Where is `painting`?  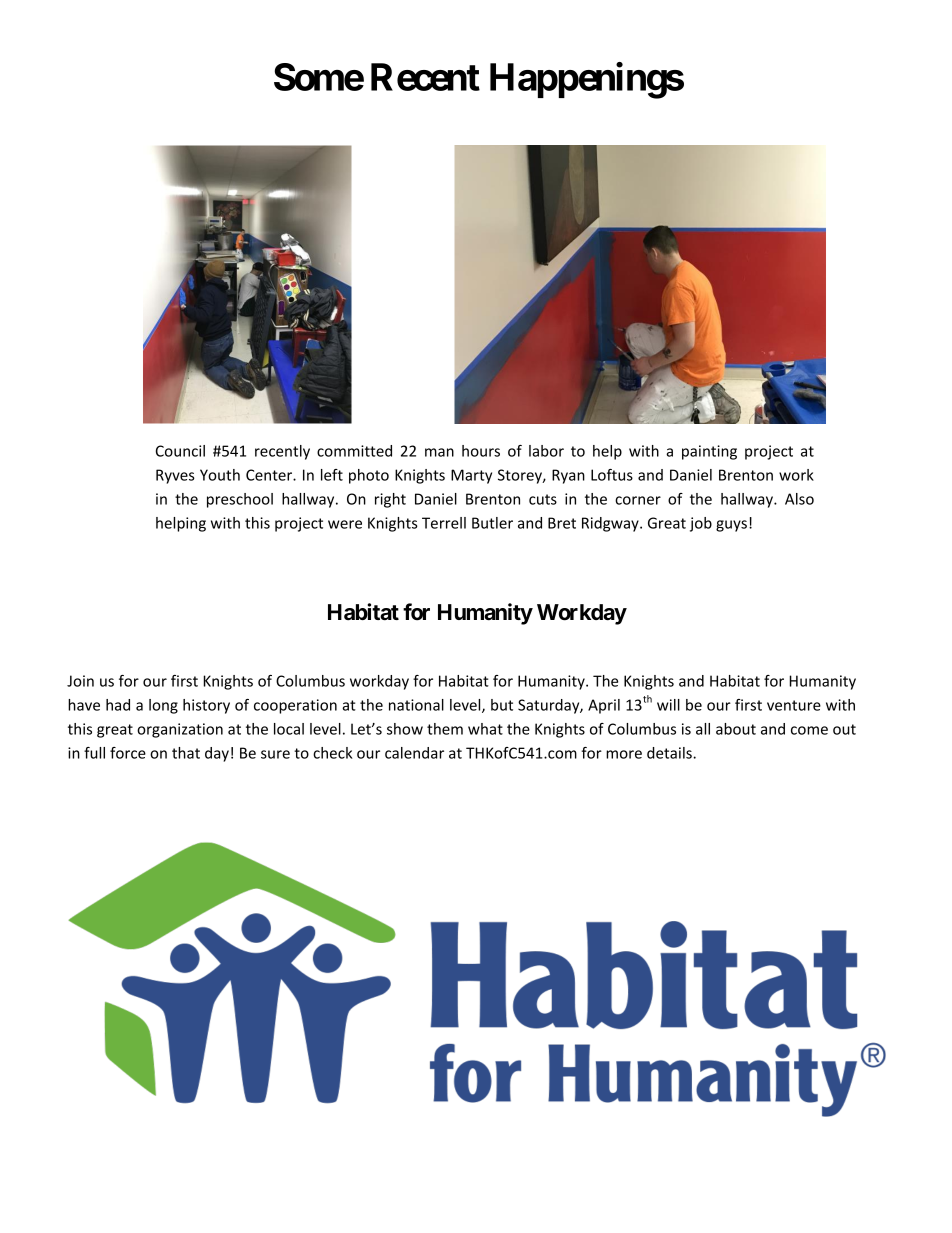
painting is located at coordinates (709, 452).
